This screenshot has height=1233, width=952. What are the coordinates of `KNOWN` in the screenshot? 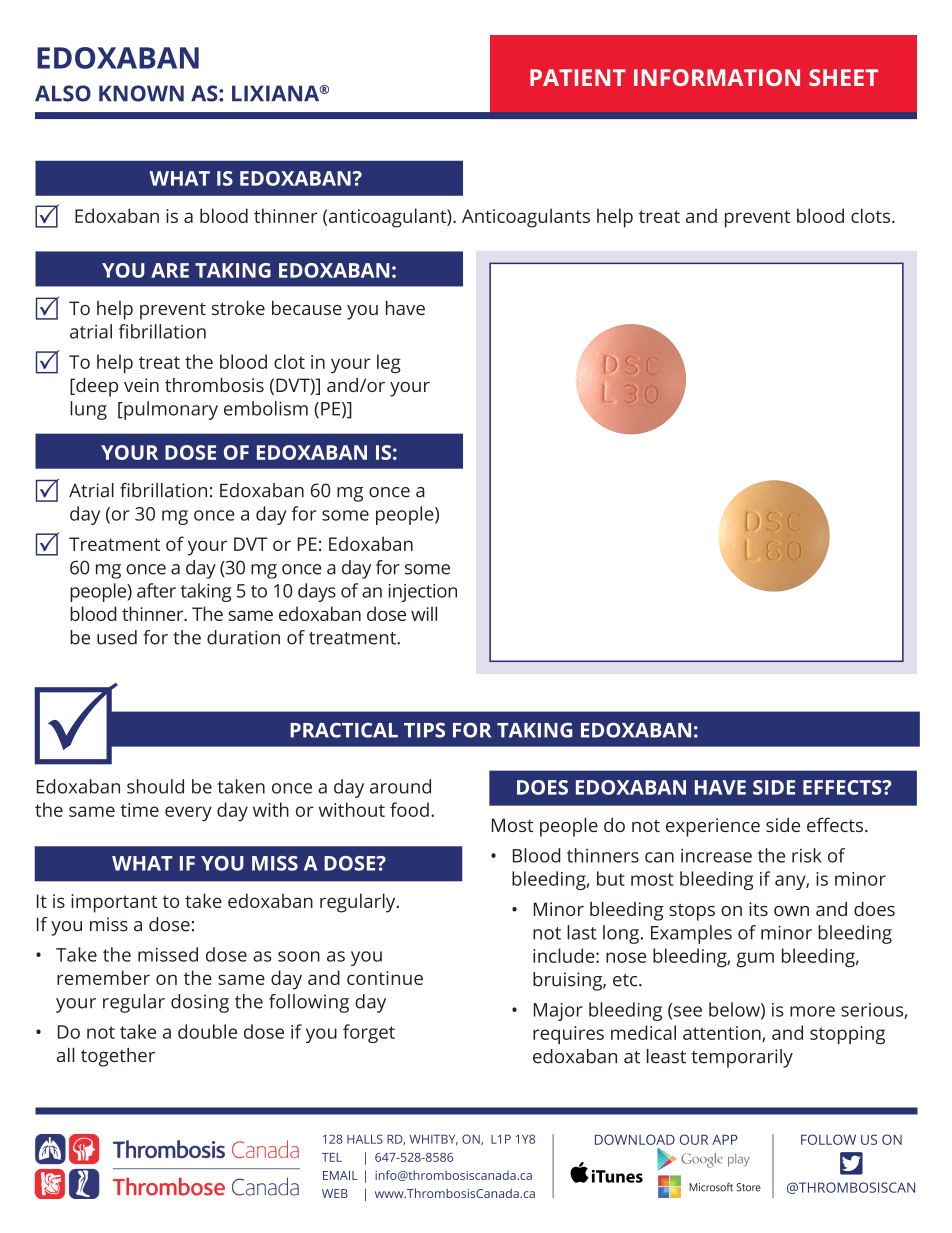 It's located at (141, 93).
